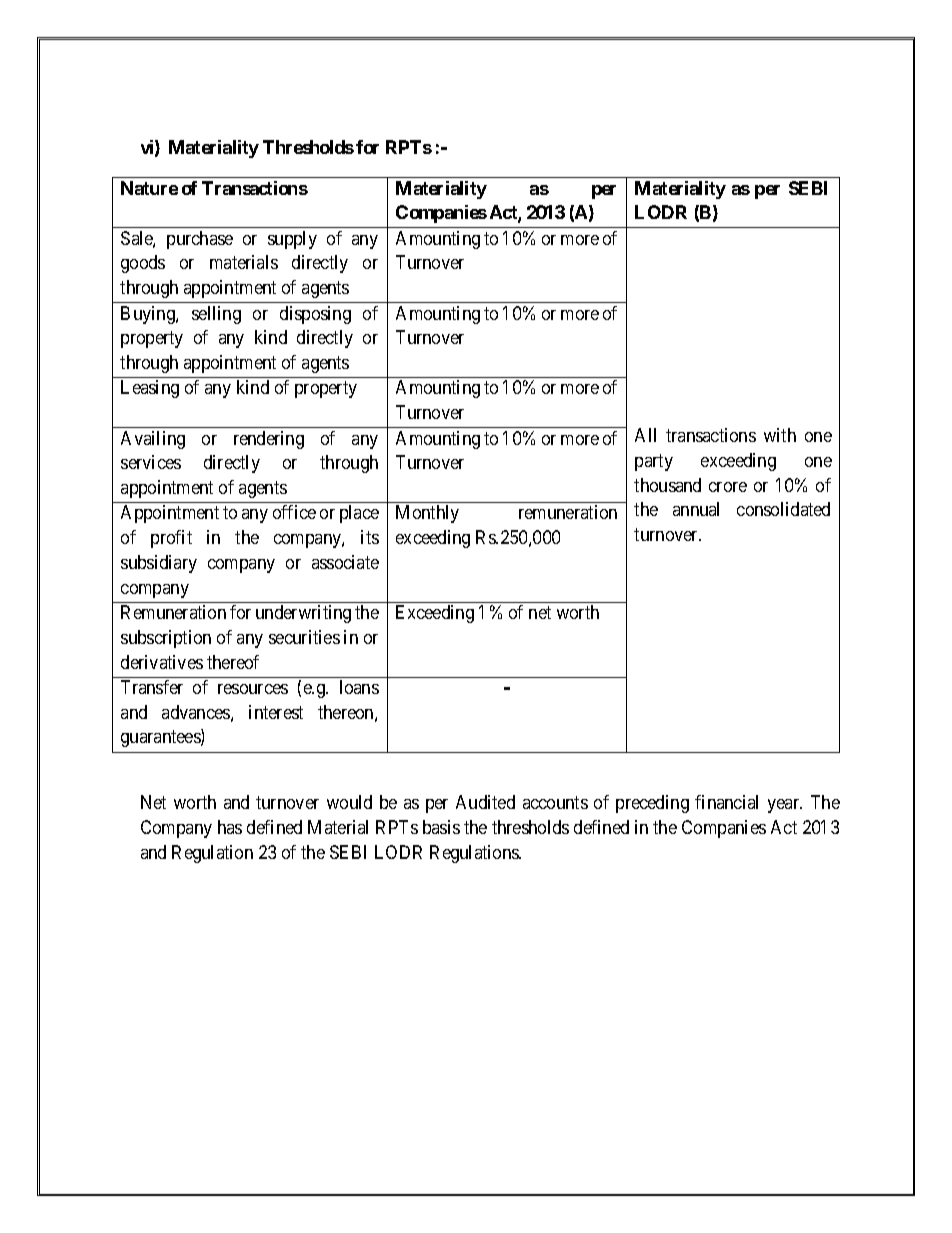 This document has height=1233, width=952. Describe the element at coordinates (652, 804) in the document. I see `preceding` at that location.
